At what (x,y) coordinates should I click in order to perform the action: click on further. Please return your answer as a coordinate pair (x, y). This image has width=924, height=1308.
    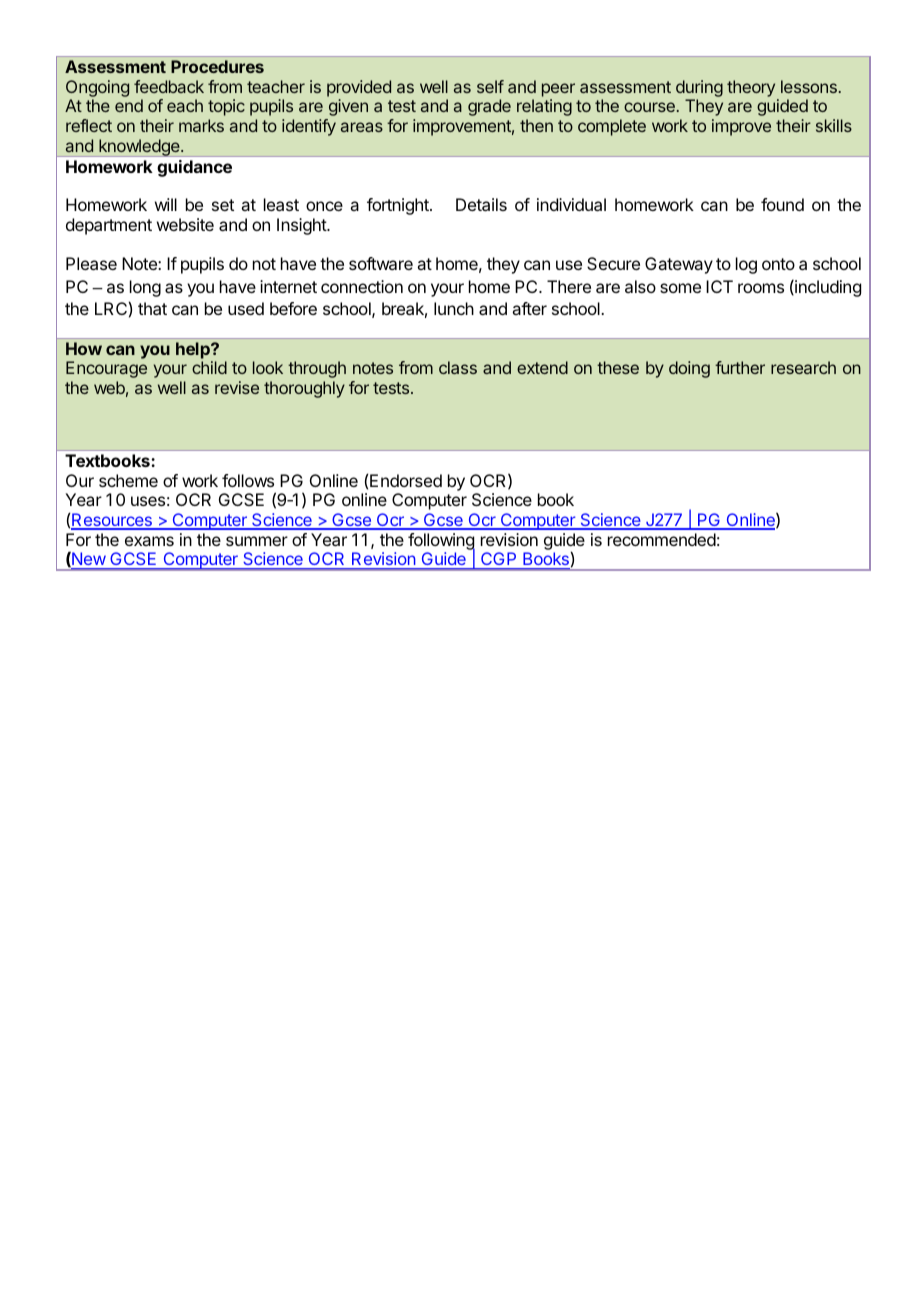
    Looking at the image, I should click on (740, 367).
